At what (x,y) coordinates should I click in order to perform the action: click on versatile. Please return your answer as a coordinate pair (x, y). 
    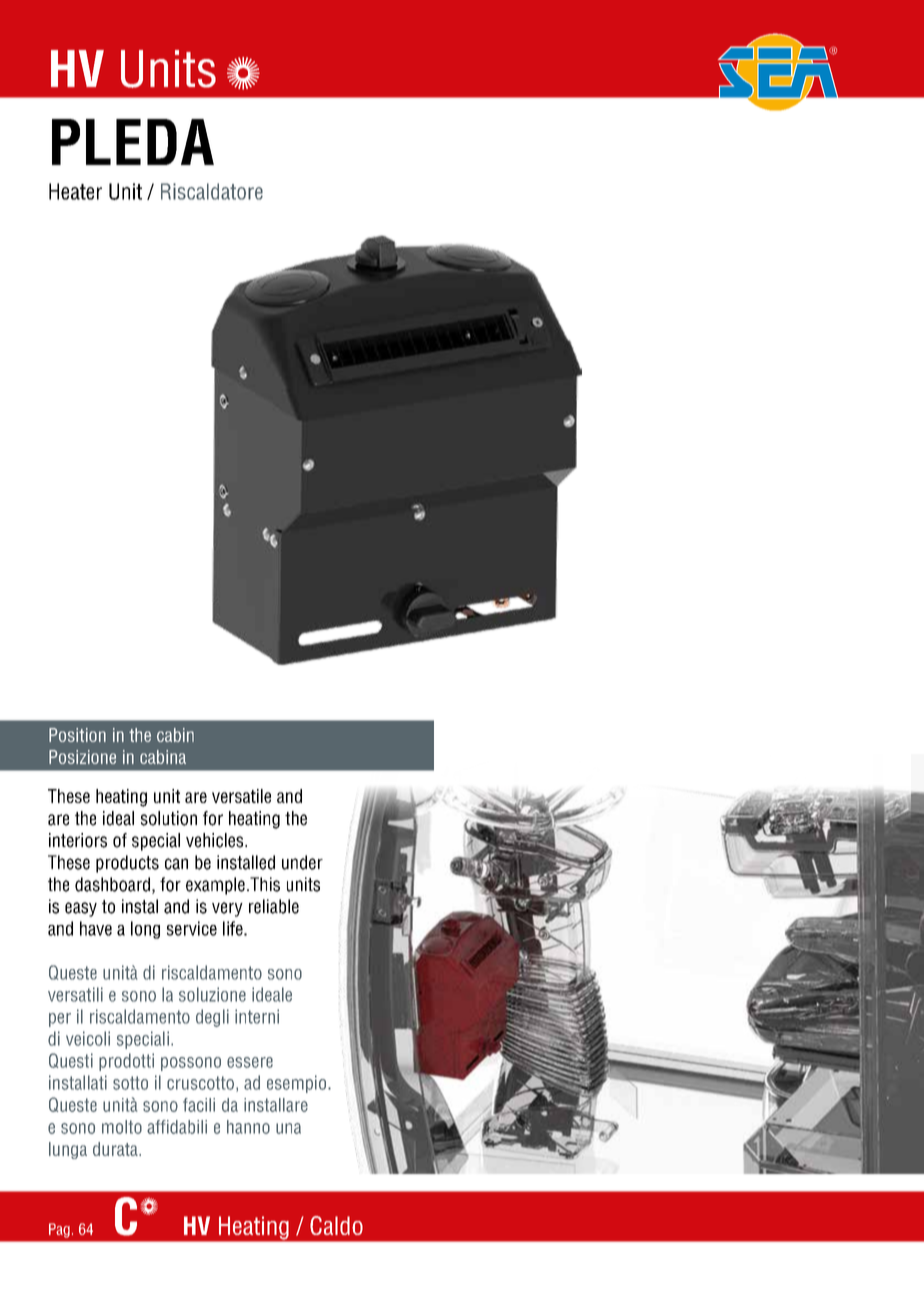
    Looking at the image, I should click on (241, 796).
